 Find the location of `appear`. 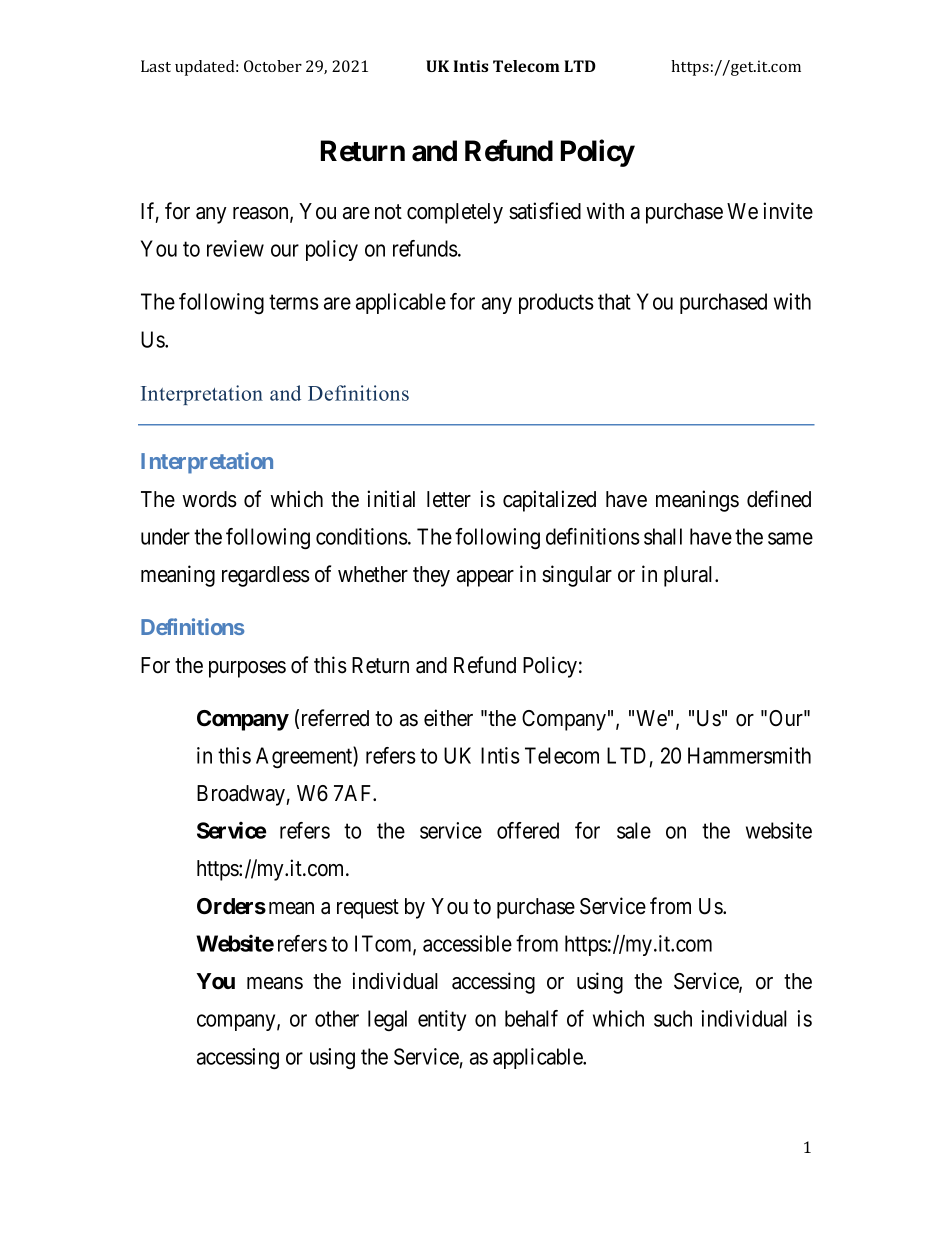

appear is located at coordinates (485, 578).
